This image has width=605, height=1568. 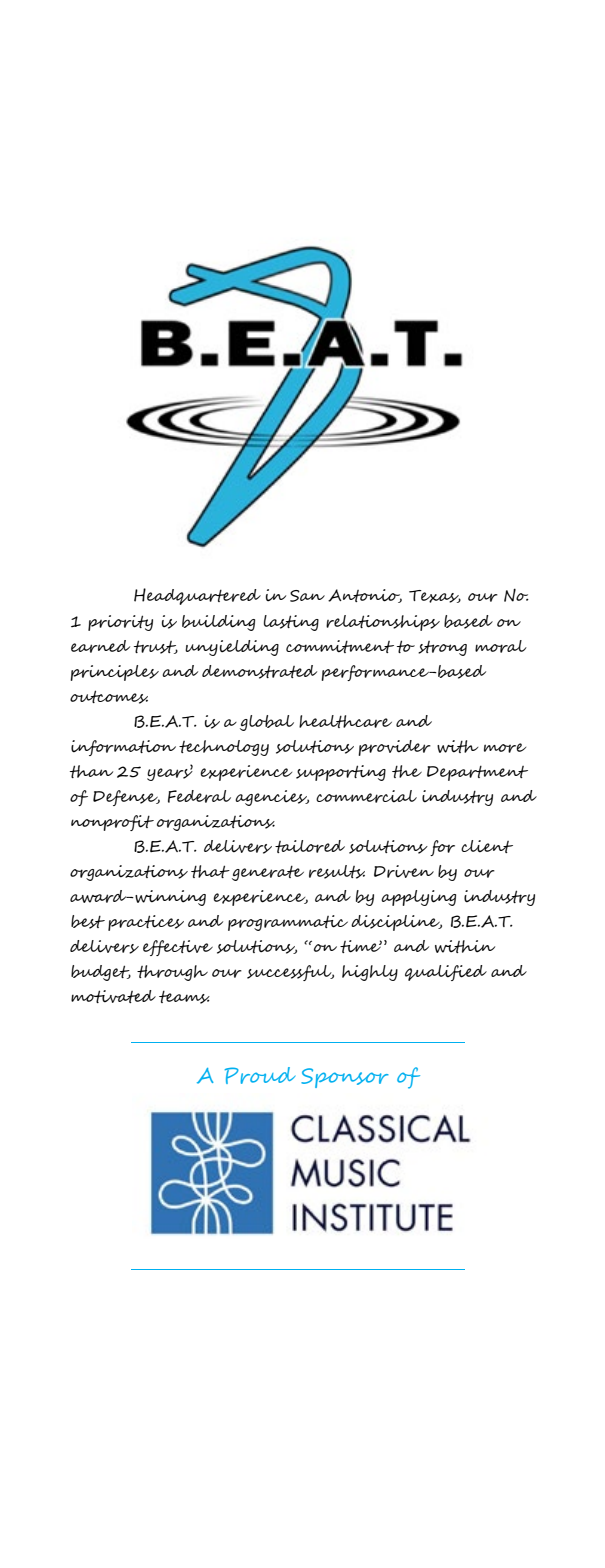 I want to click on practices, so click(x=146, y=923).
